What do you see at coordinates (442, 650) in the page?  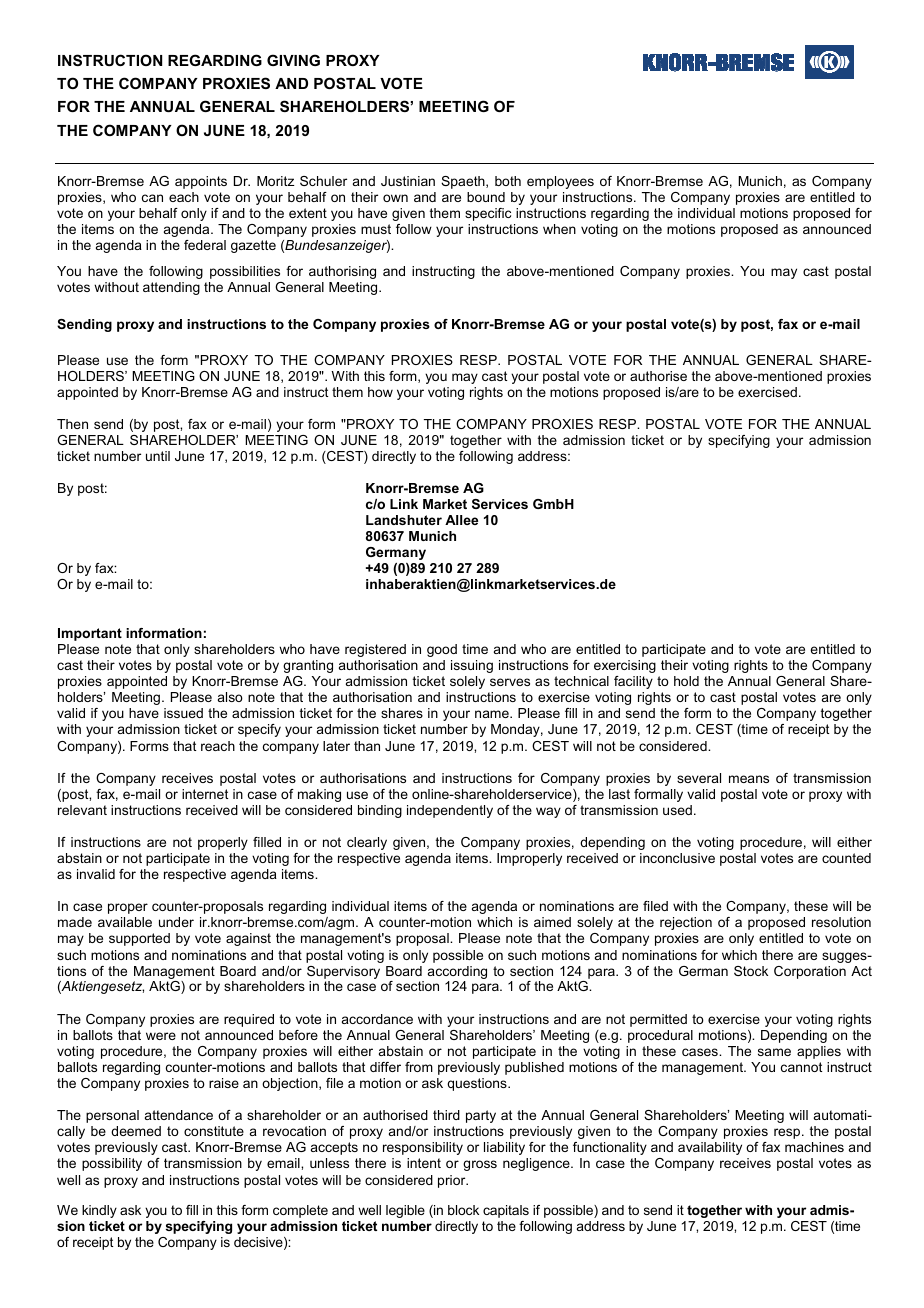 I see `good` at bounding box center [442, 650].
